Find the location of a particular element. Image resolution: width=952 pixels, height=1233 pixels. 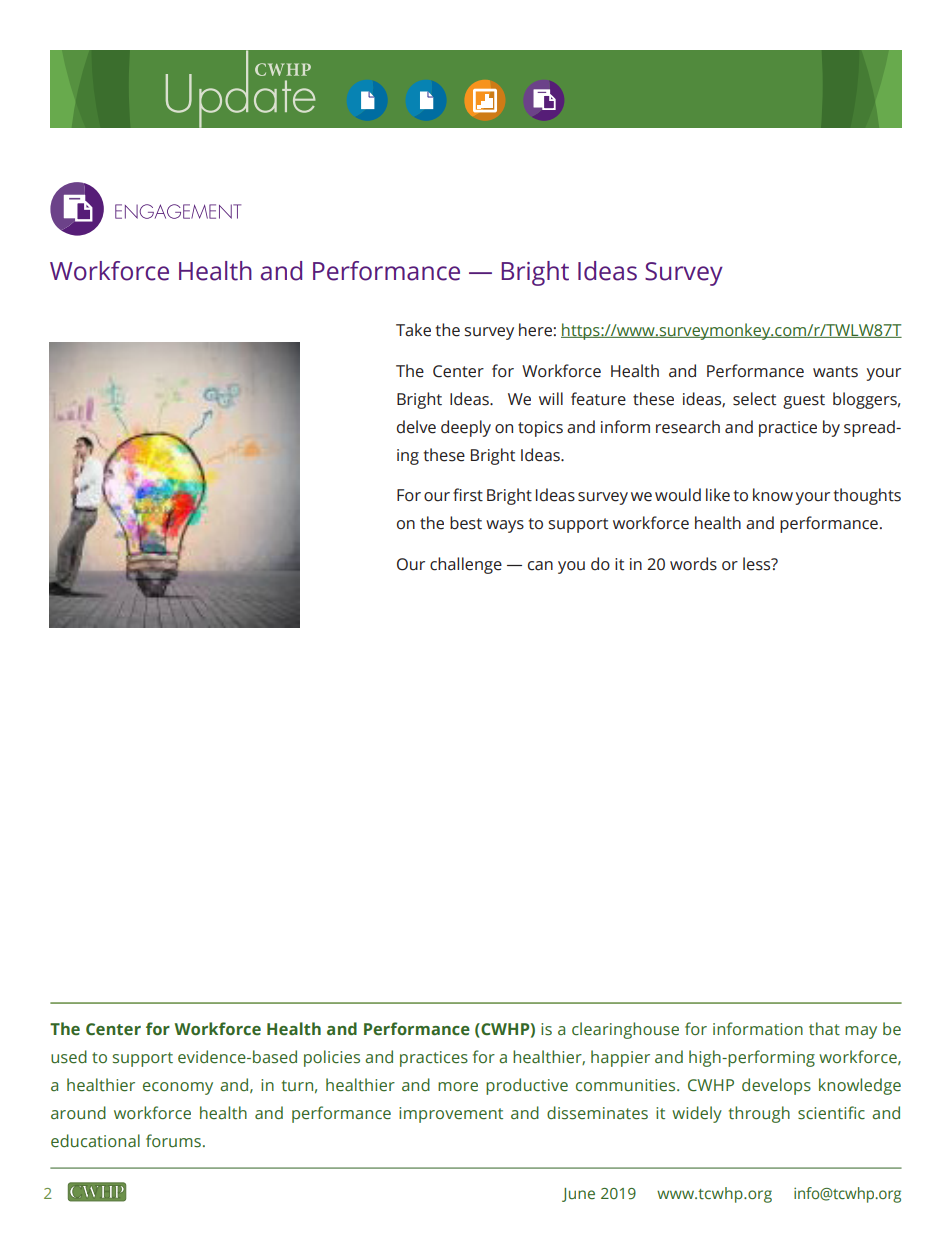

wants is located at coordinates (835, 372).
